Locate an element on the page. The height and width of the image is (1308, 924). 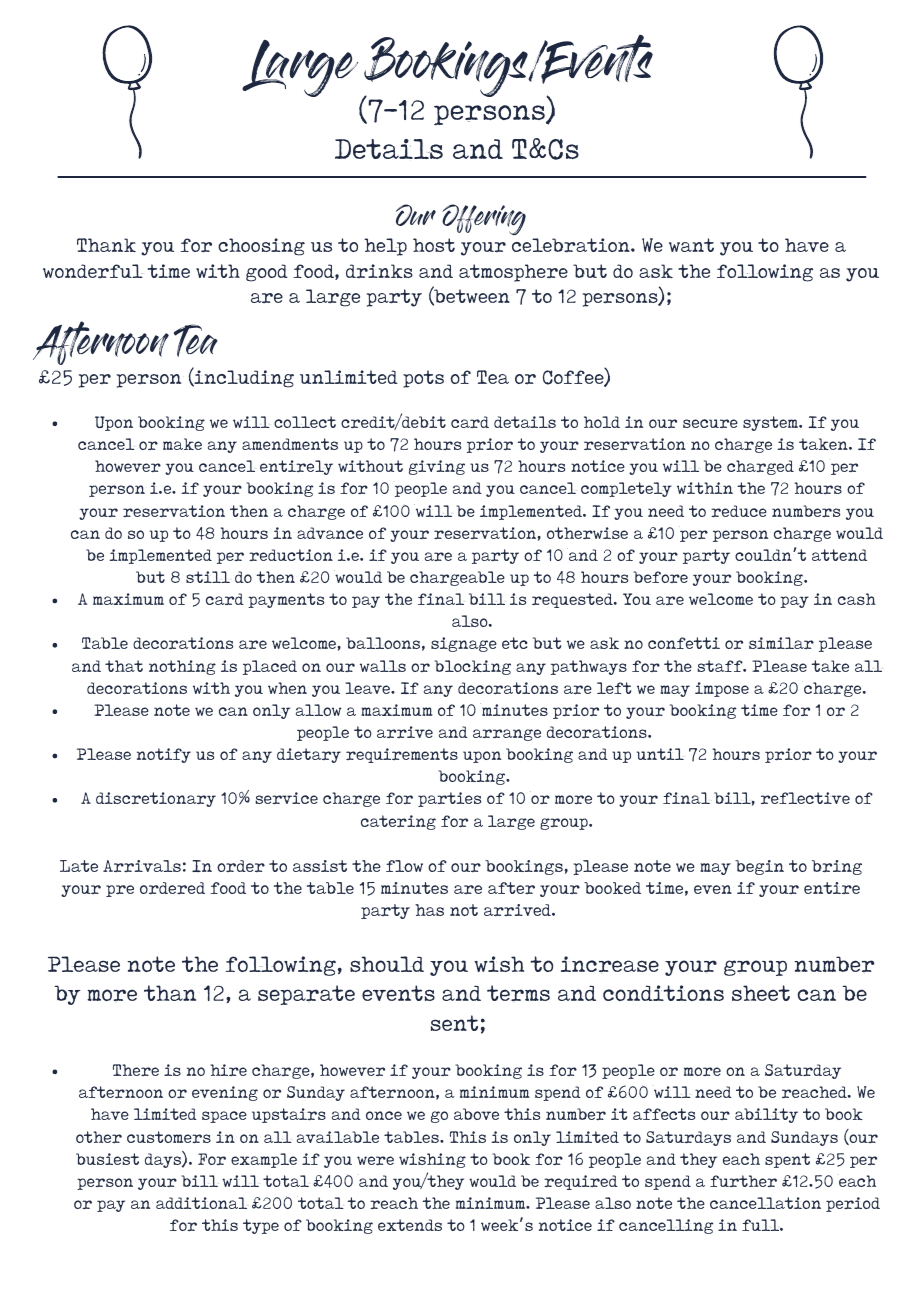
additional is located at coordinates (201, 1203).
